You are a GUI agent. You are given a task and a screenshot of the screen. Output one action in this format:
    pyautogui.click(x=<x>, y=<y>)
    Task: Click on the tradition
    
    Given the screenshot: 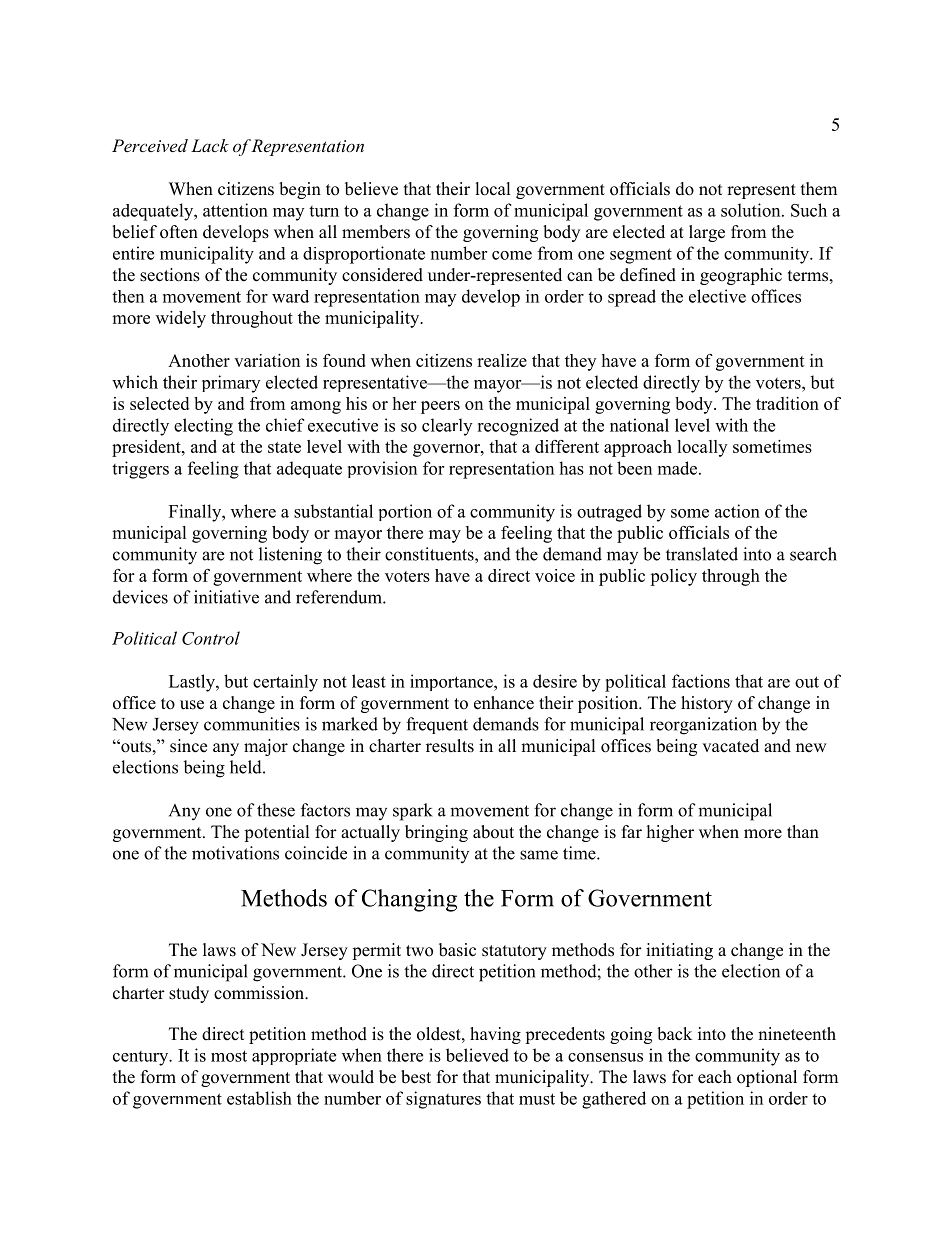 What is the action you would take?
    pyautogui.click(x=787, y=403)
